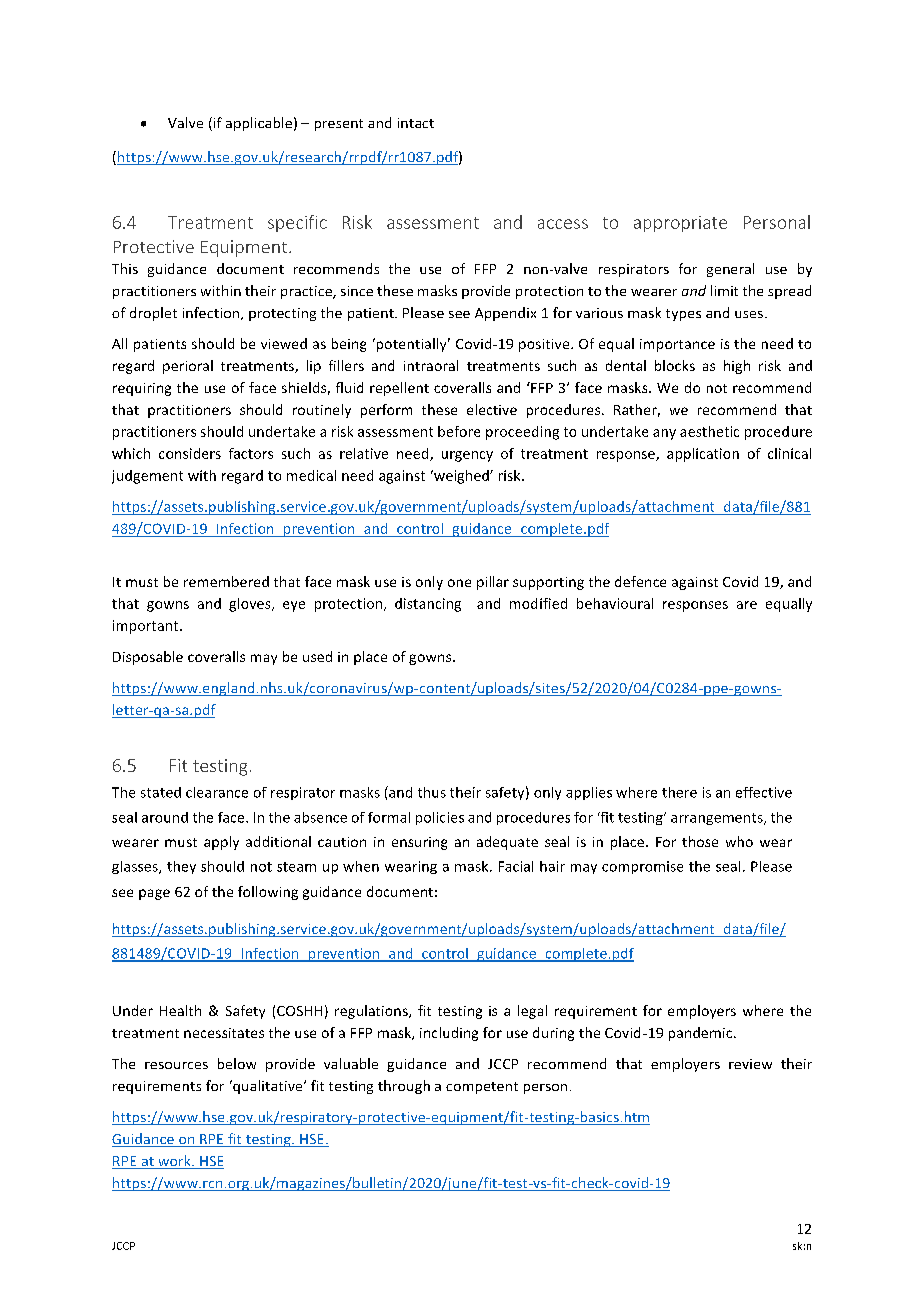 This screenshot has height=1308, width=924. I want to click on competent, so click(482, 1088).
